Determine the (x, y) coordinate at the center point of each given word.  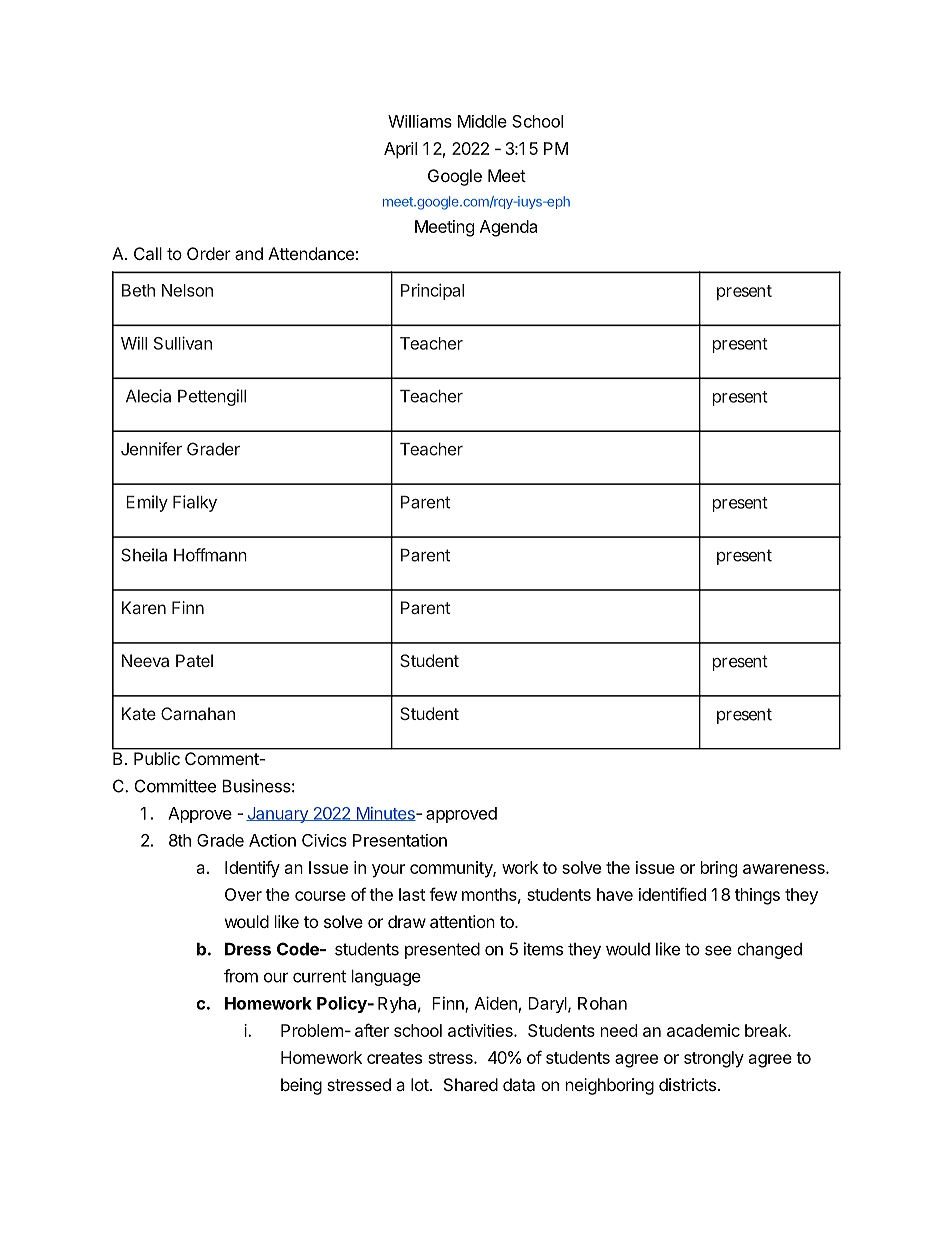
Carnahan (198, 713)
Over (243, 894)
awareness (785, 869)
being (301, 1086)
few (443, 894)
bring (719, 869)
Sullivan (183, 343)
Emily (147, 503)
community (452, 869)
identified (672, 894)
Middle (482, 121)
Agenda (508, 228)
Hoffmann (210, 555)
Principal (432, 291)
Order (209, 253)
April (400, 150)
